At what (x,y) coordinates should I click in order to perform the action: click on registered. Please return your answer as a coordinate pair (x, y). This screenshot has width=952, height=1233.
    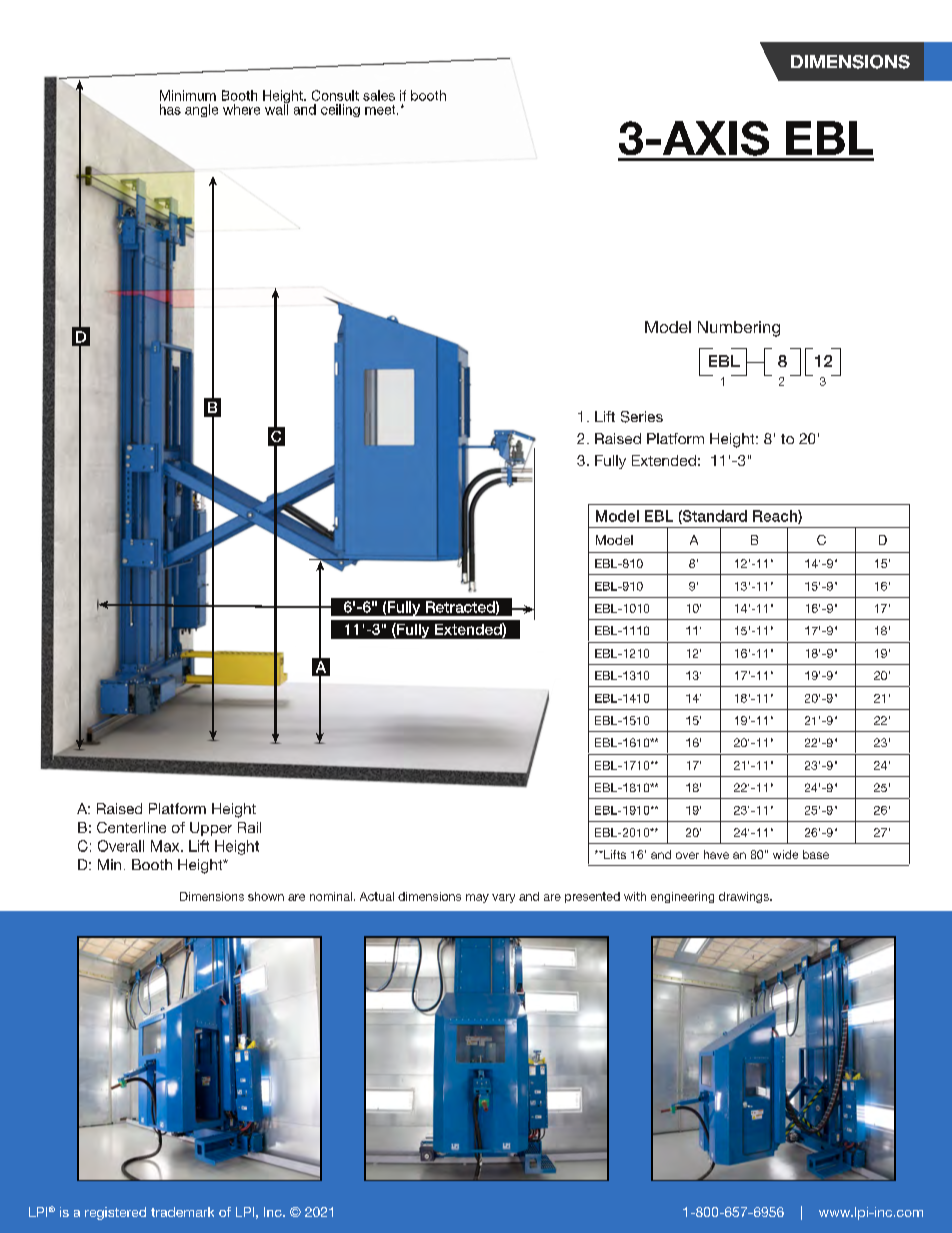
    Looking at the image, I should click on (115, 1213).
